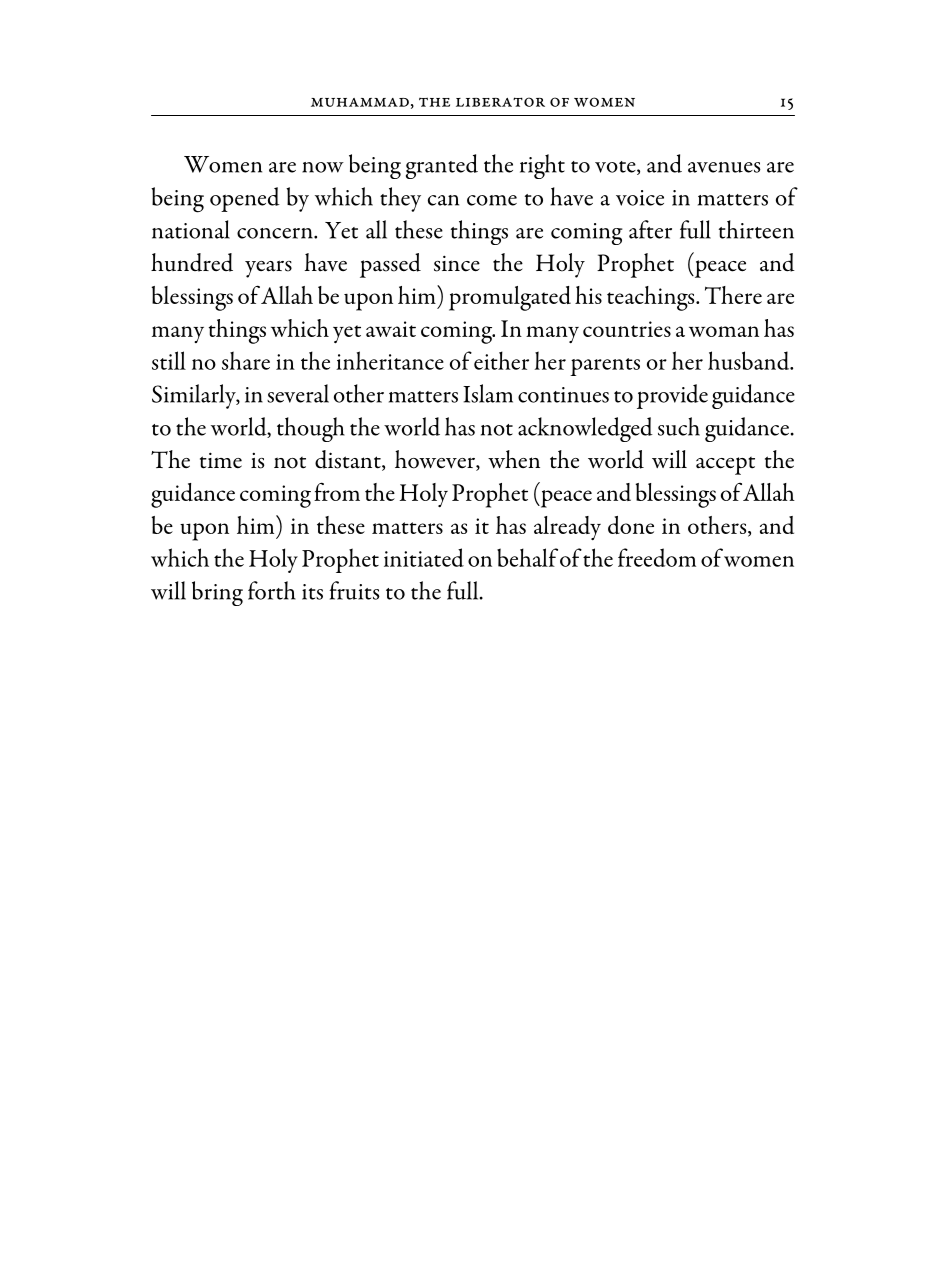  Describe the element at coordinates (657, 557) in the page. I see `freedom` at that location.
